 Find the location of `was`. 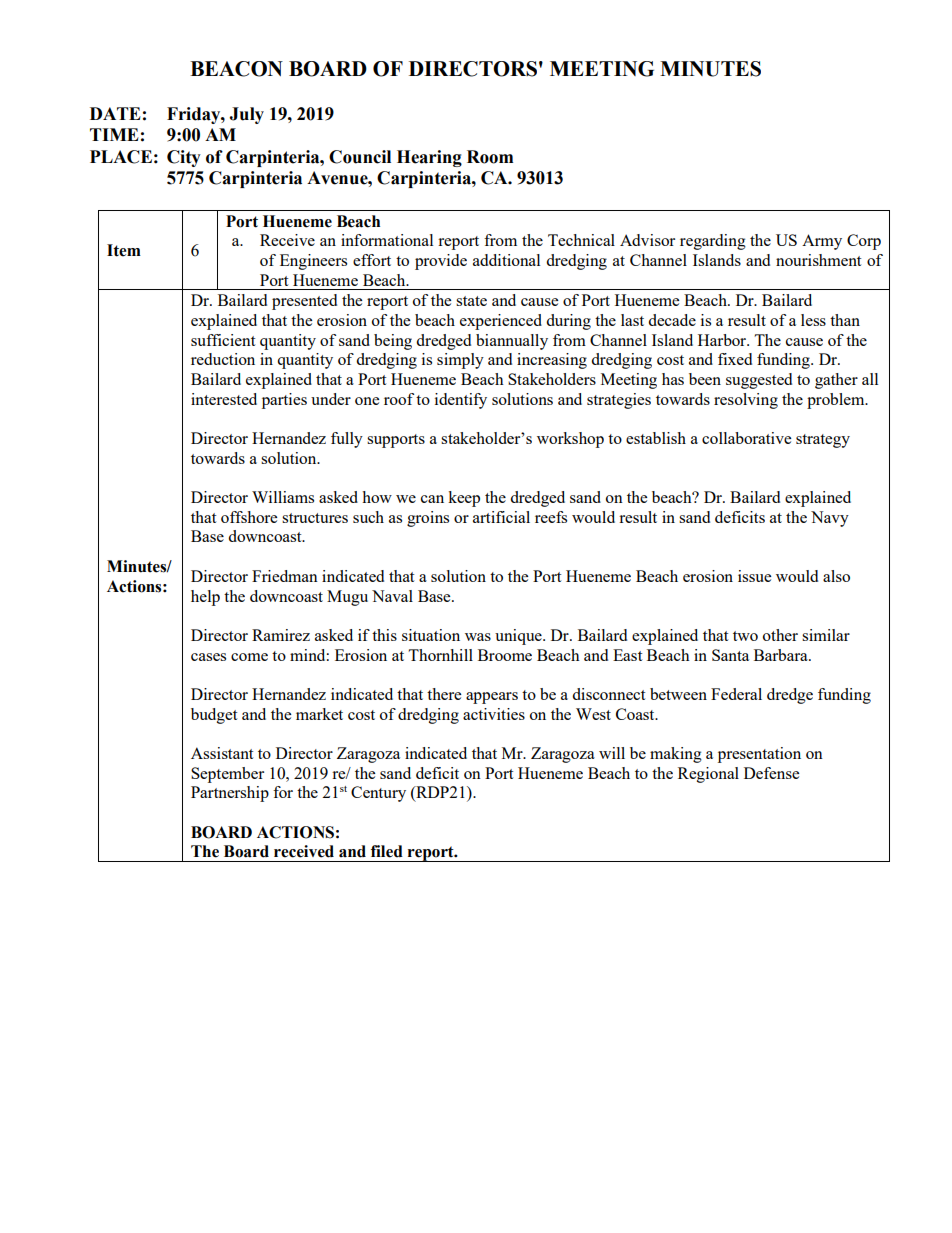

was is located at coordinates (478, 637).
